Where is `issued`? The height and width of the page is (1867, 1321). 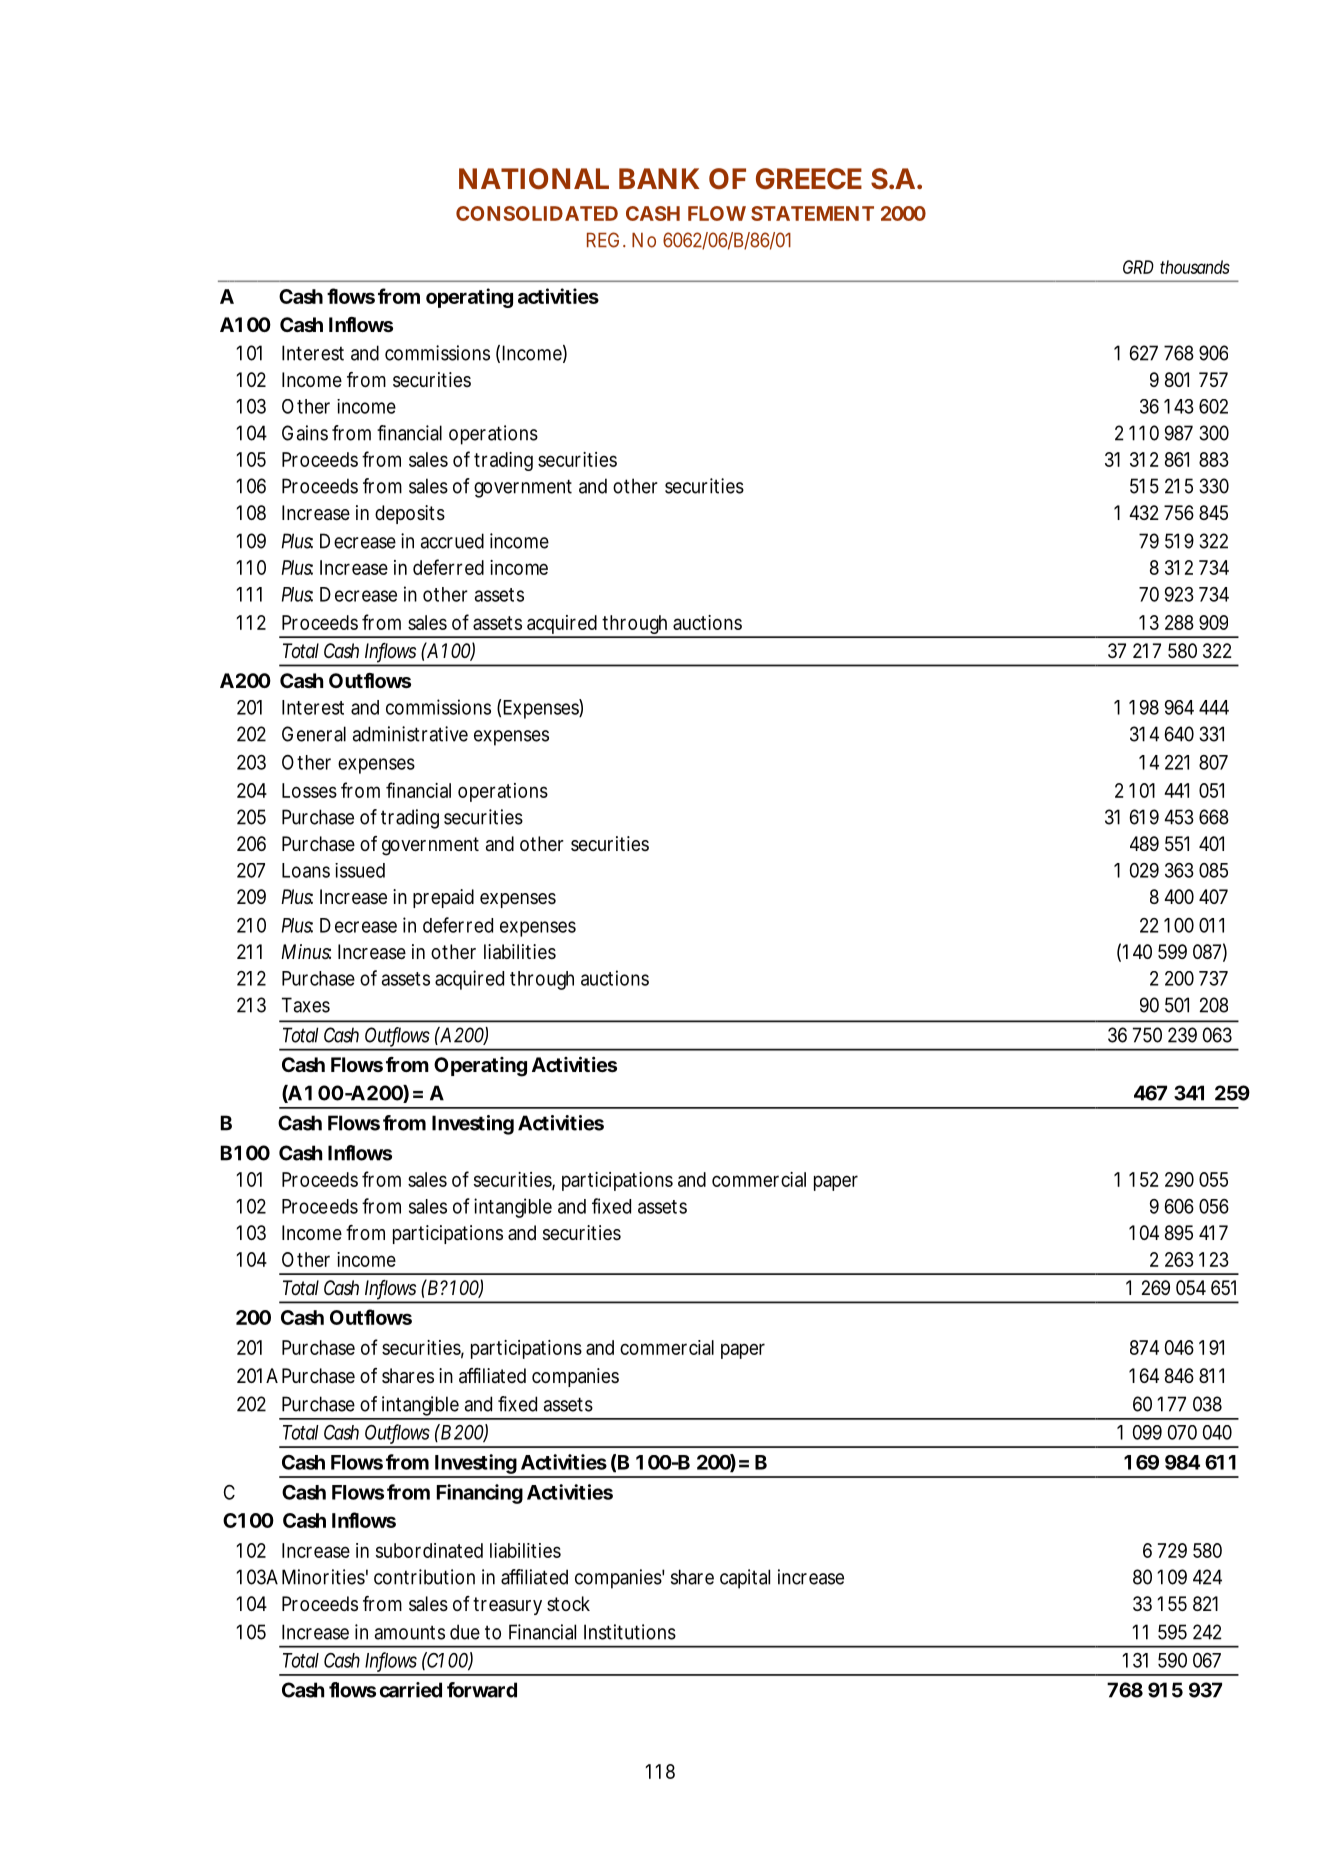 issued is located at coordinates (360, 870).
